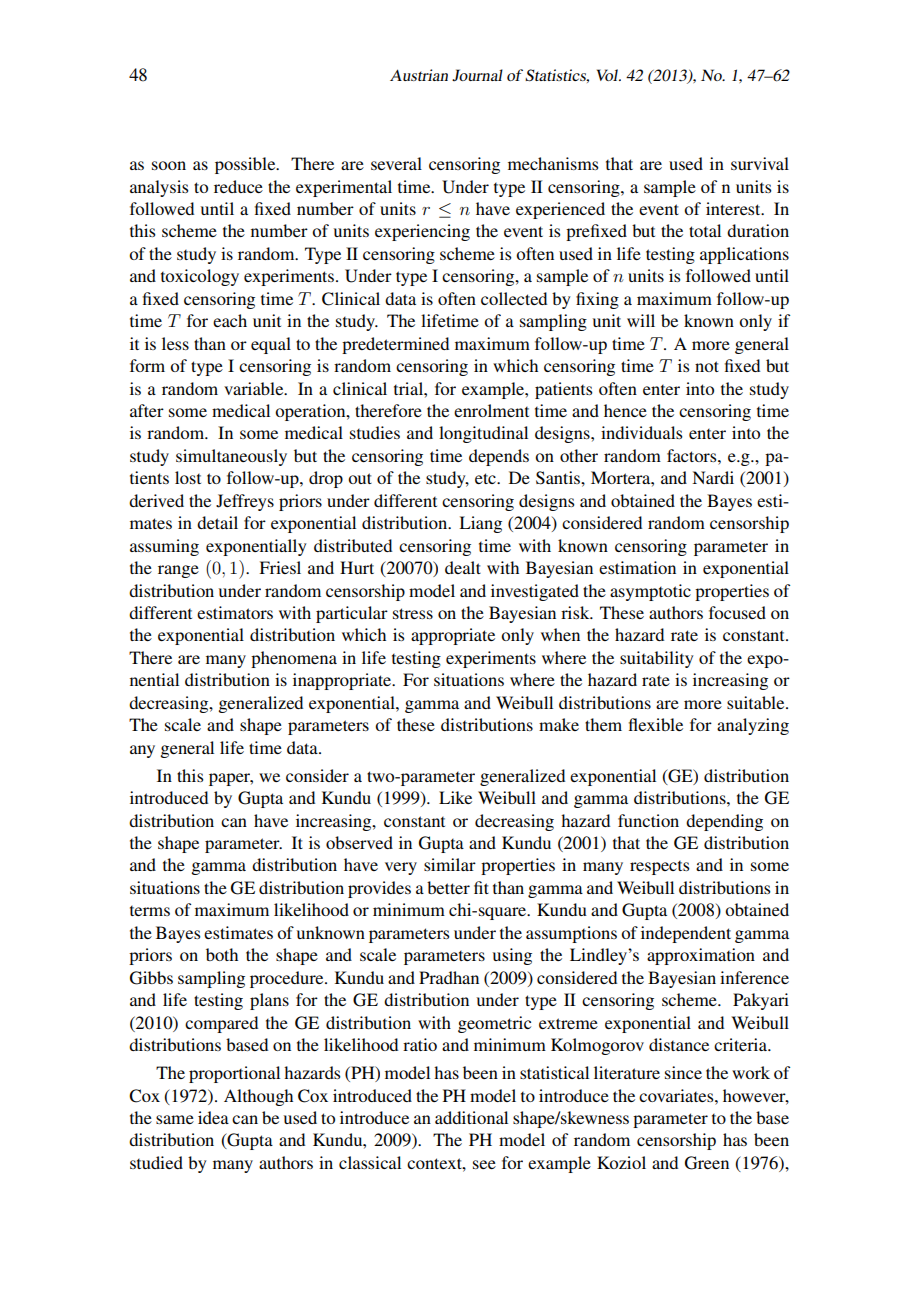 The height and width of the image is (1308, 924). Describe the element at coordinates (656, 724) in the image. I see `flexible` at that location.
